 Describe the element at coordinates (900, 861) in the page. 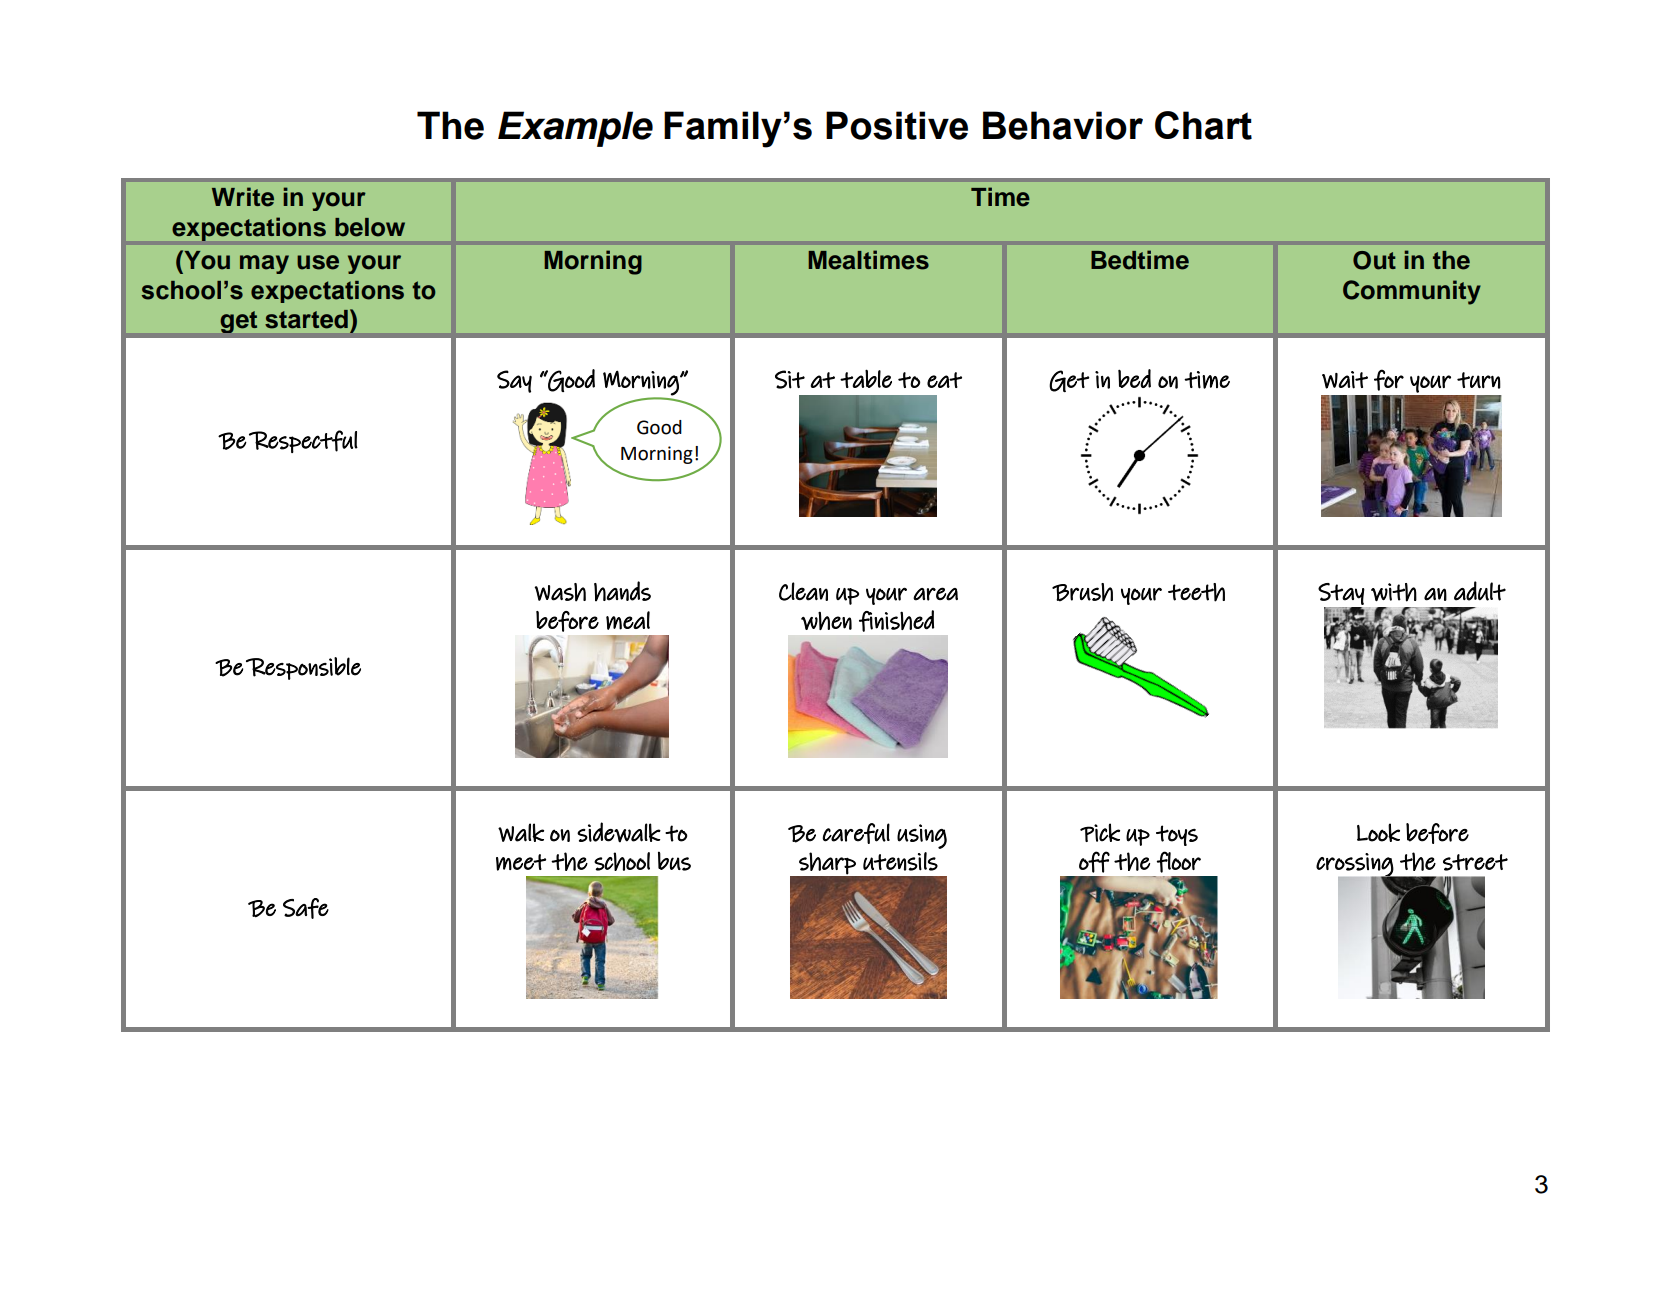

I see `utensils` at that location.
